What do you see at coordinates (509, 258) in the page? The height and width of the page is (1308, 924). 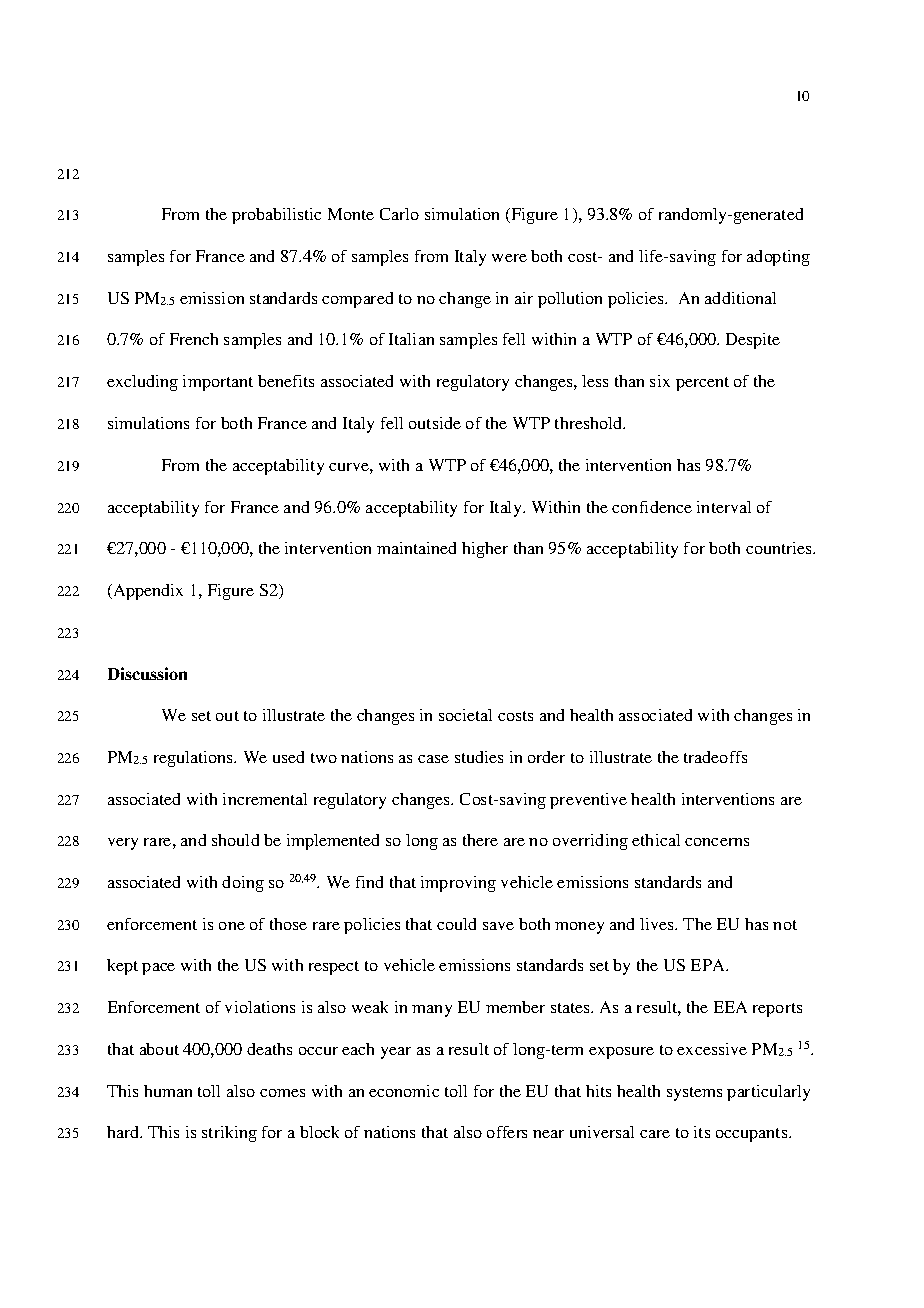 I see `were` at bounding box center [509, 258].
